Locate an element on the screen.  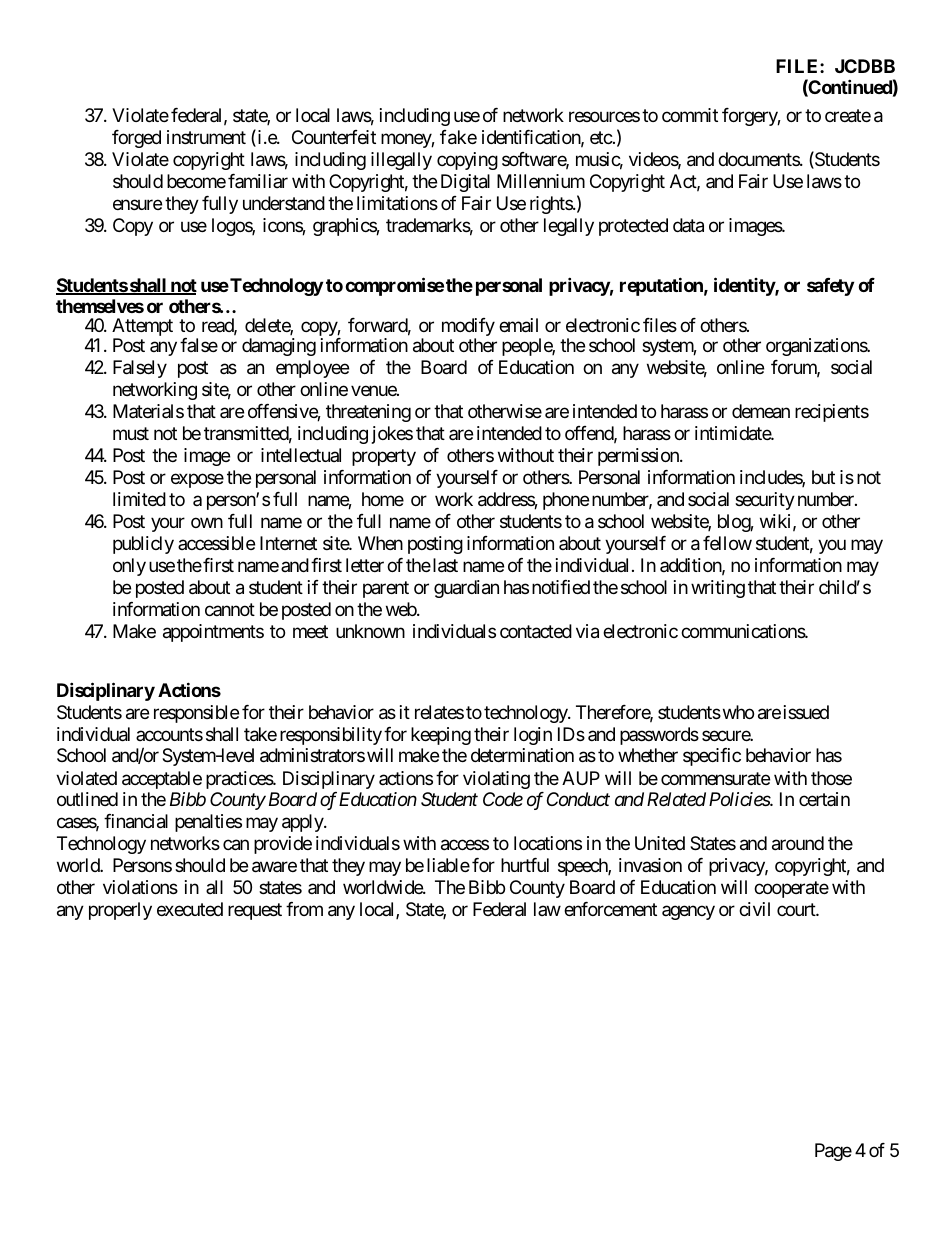
Digital is located at coordinates (465, 183).
